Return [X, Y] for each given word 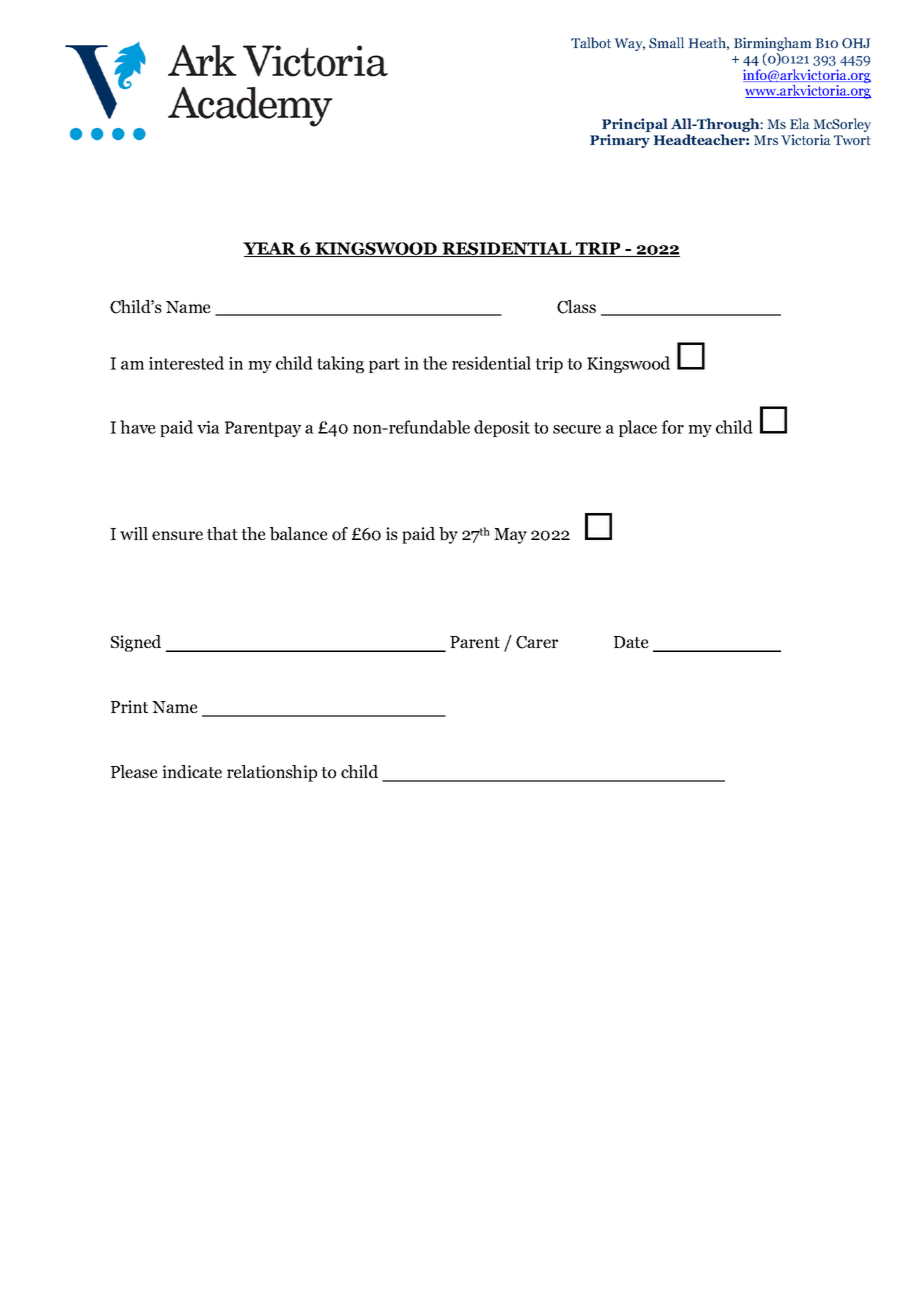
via [208, 427]
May [510, 536]
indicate [192, 771]
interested [186, 363]
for [672, 427]
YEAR [271, 249]
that [222, 533]
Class [576, 307]
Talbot [591, 42]
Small [666, 42]
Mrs [766, 140]
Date [631, 642]
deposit [502, 428]
